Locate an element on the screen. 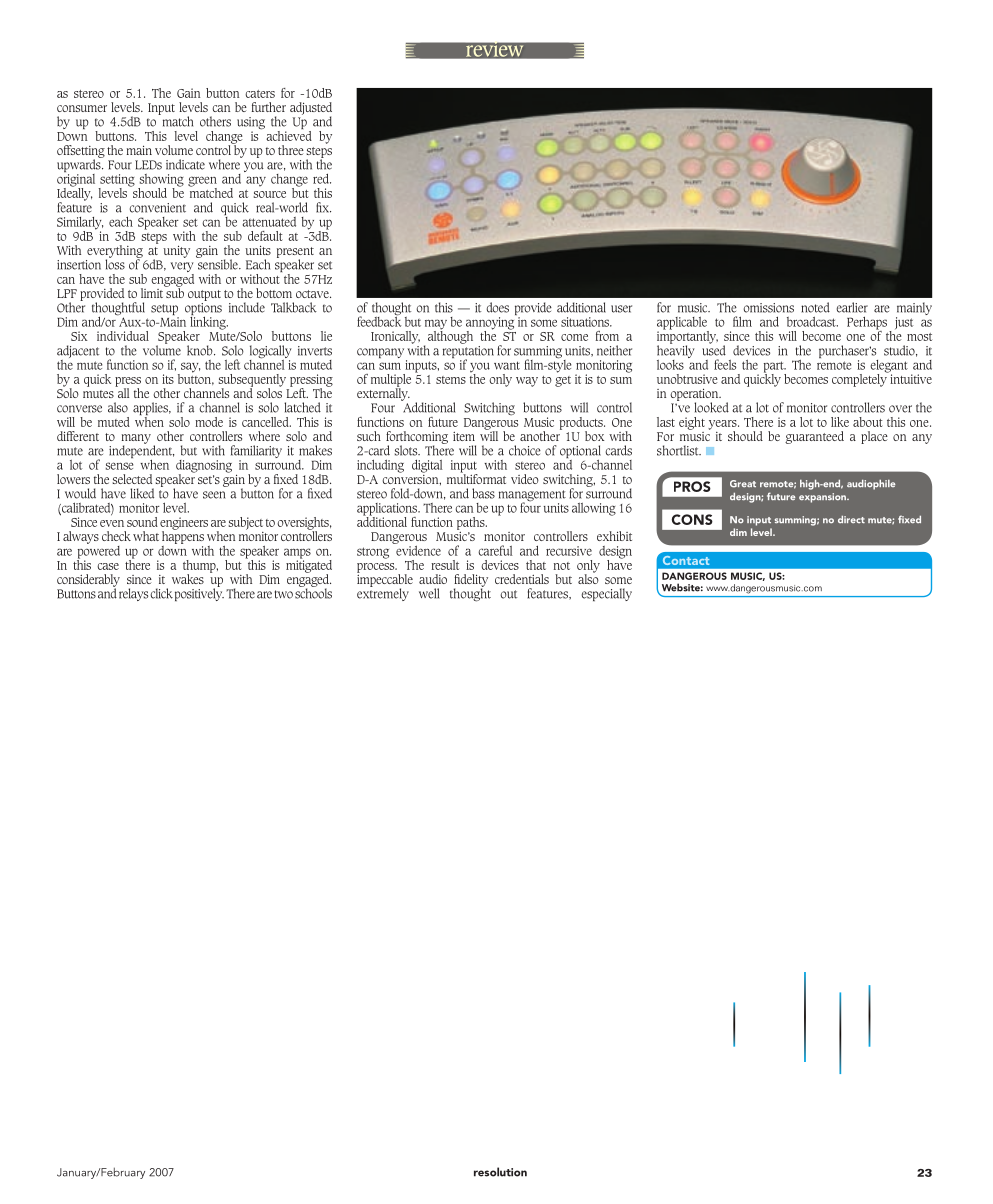  wakes is located at coordinates (188, 579).
